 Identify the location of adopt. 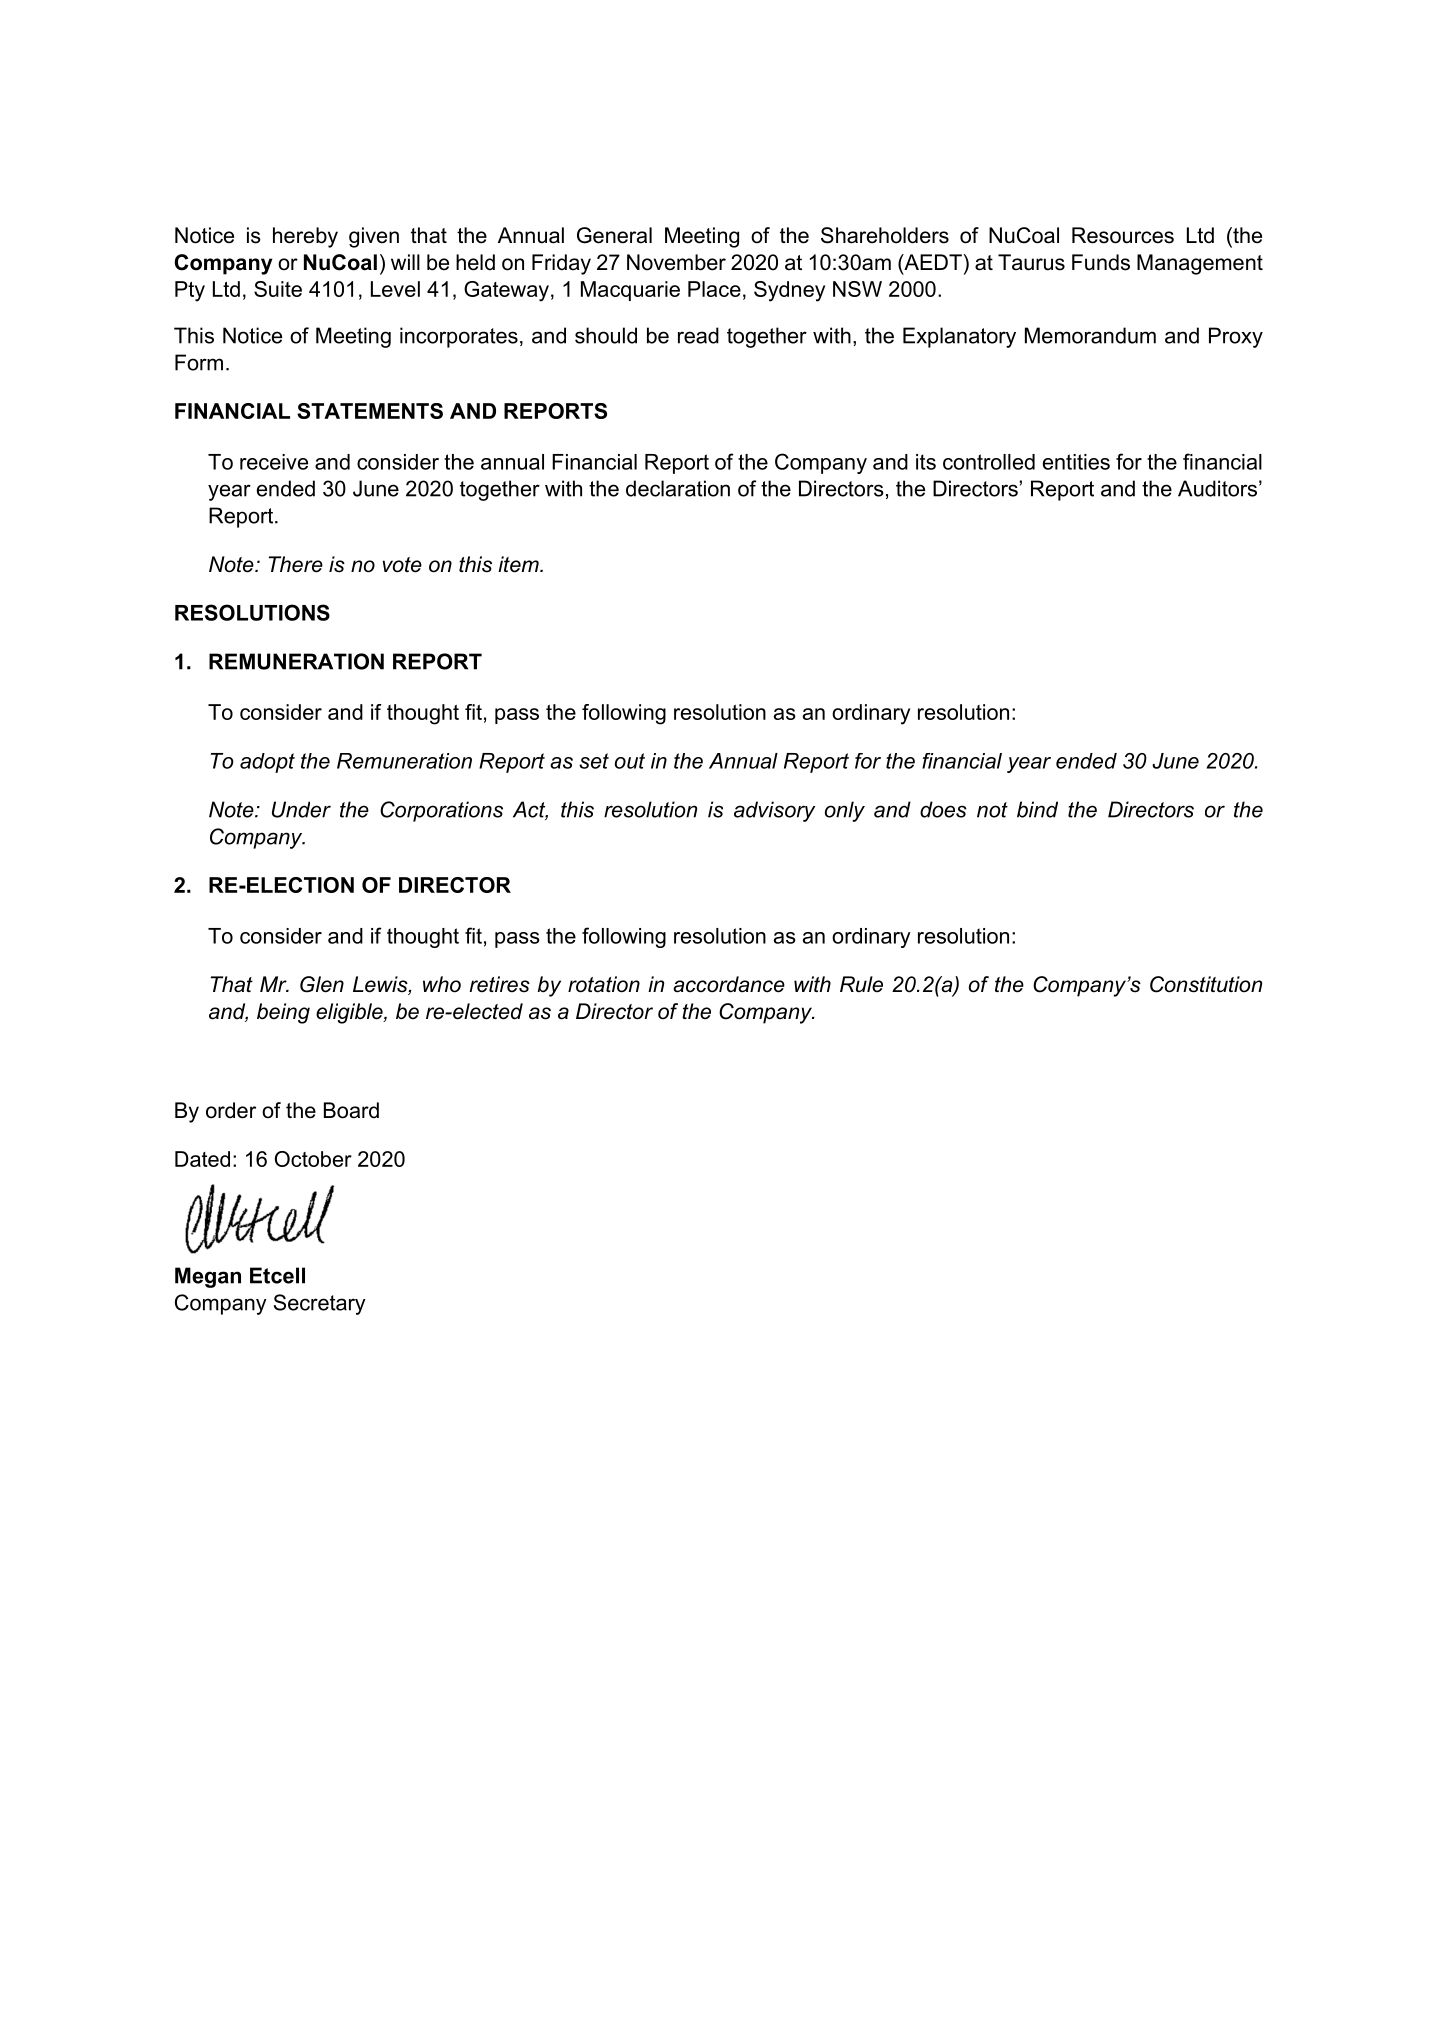
(267, 763).
